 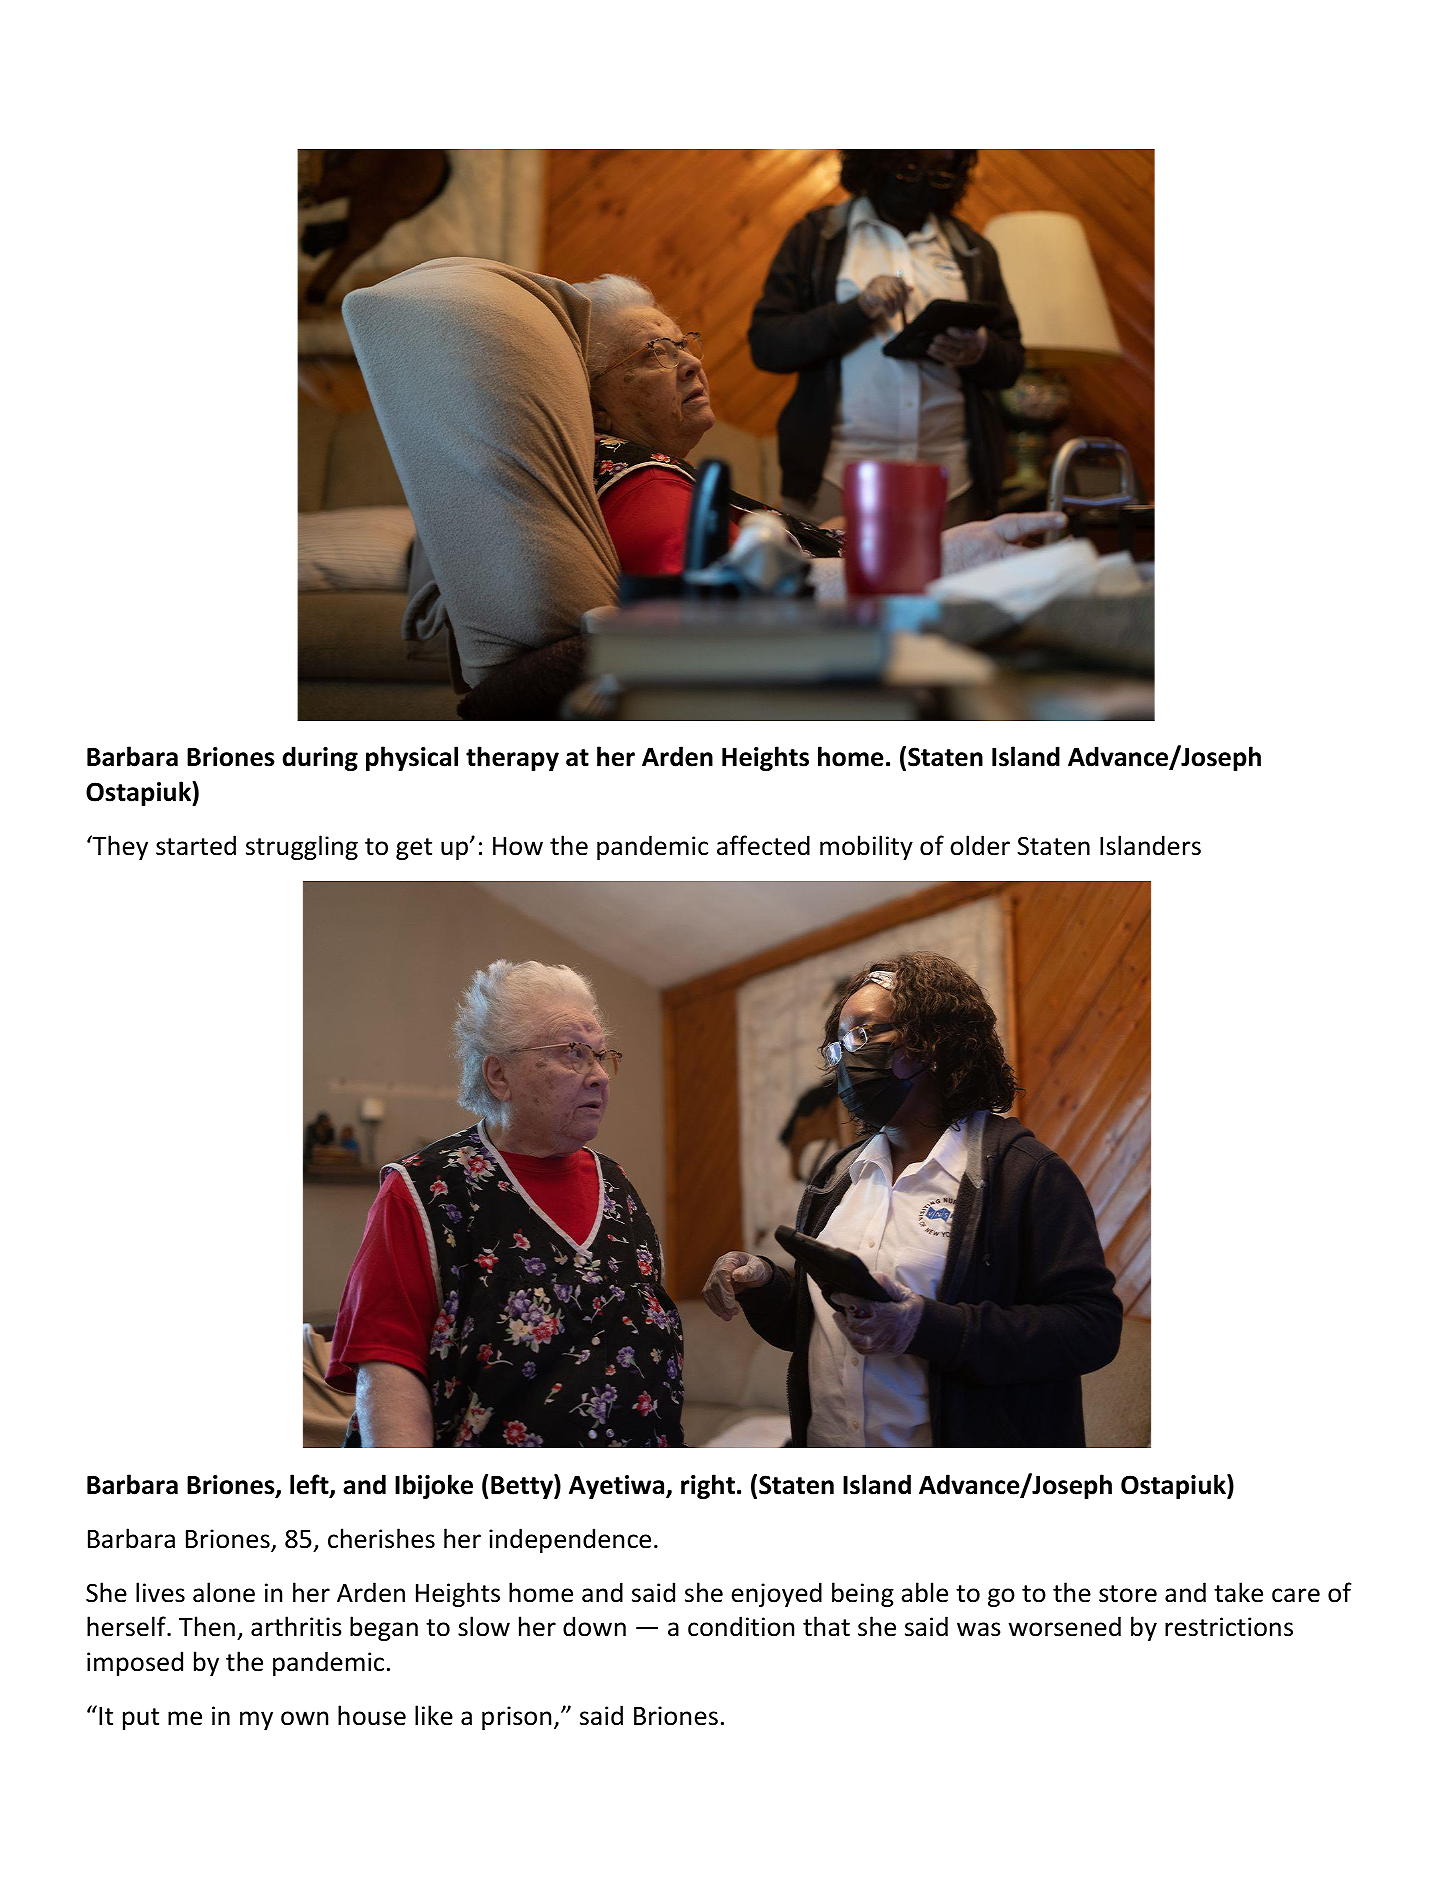 What do you see at coordinates (320, 758) in the screenshot?
I see `during` at bounding box center [320, 758].
